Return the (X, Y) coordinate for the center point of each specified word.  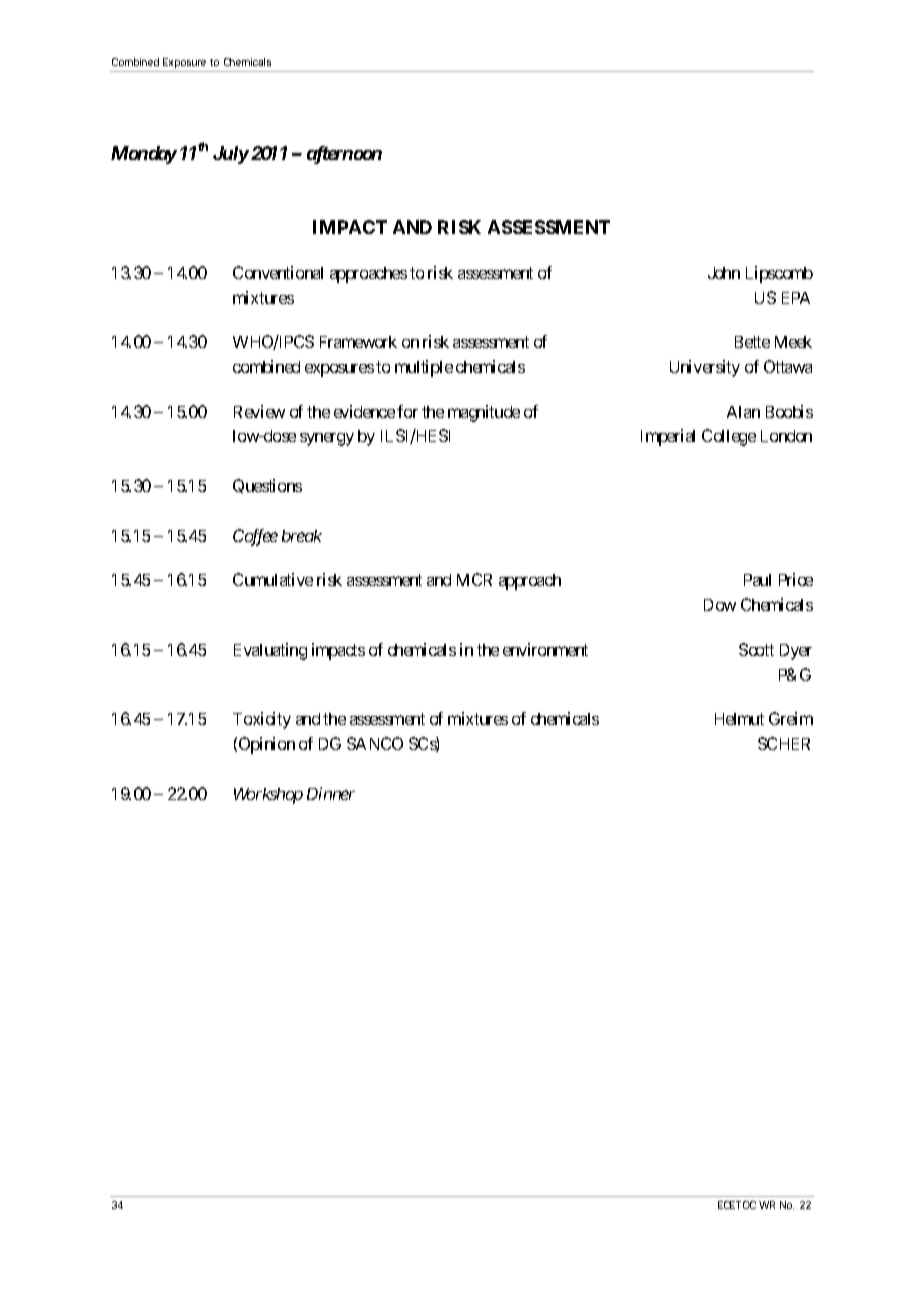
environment (545, 649)
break (302, 536)
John (724, 273)
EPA (796, 298)
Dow (720, 605)
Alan (743, 412)
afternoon (344, 155)
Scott (756, 649)
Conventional (278, 272)
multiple (424, 368)
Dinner (331, 793)
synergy (327, 439)
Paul (757, 580)
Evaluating (270, 651)
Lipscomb (779, 274)
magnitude (484, 413)
